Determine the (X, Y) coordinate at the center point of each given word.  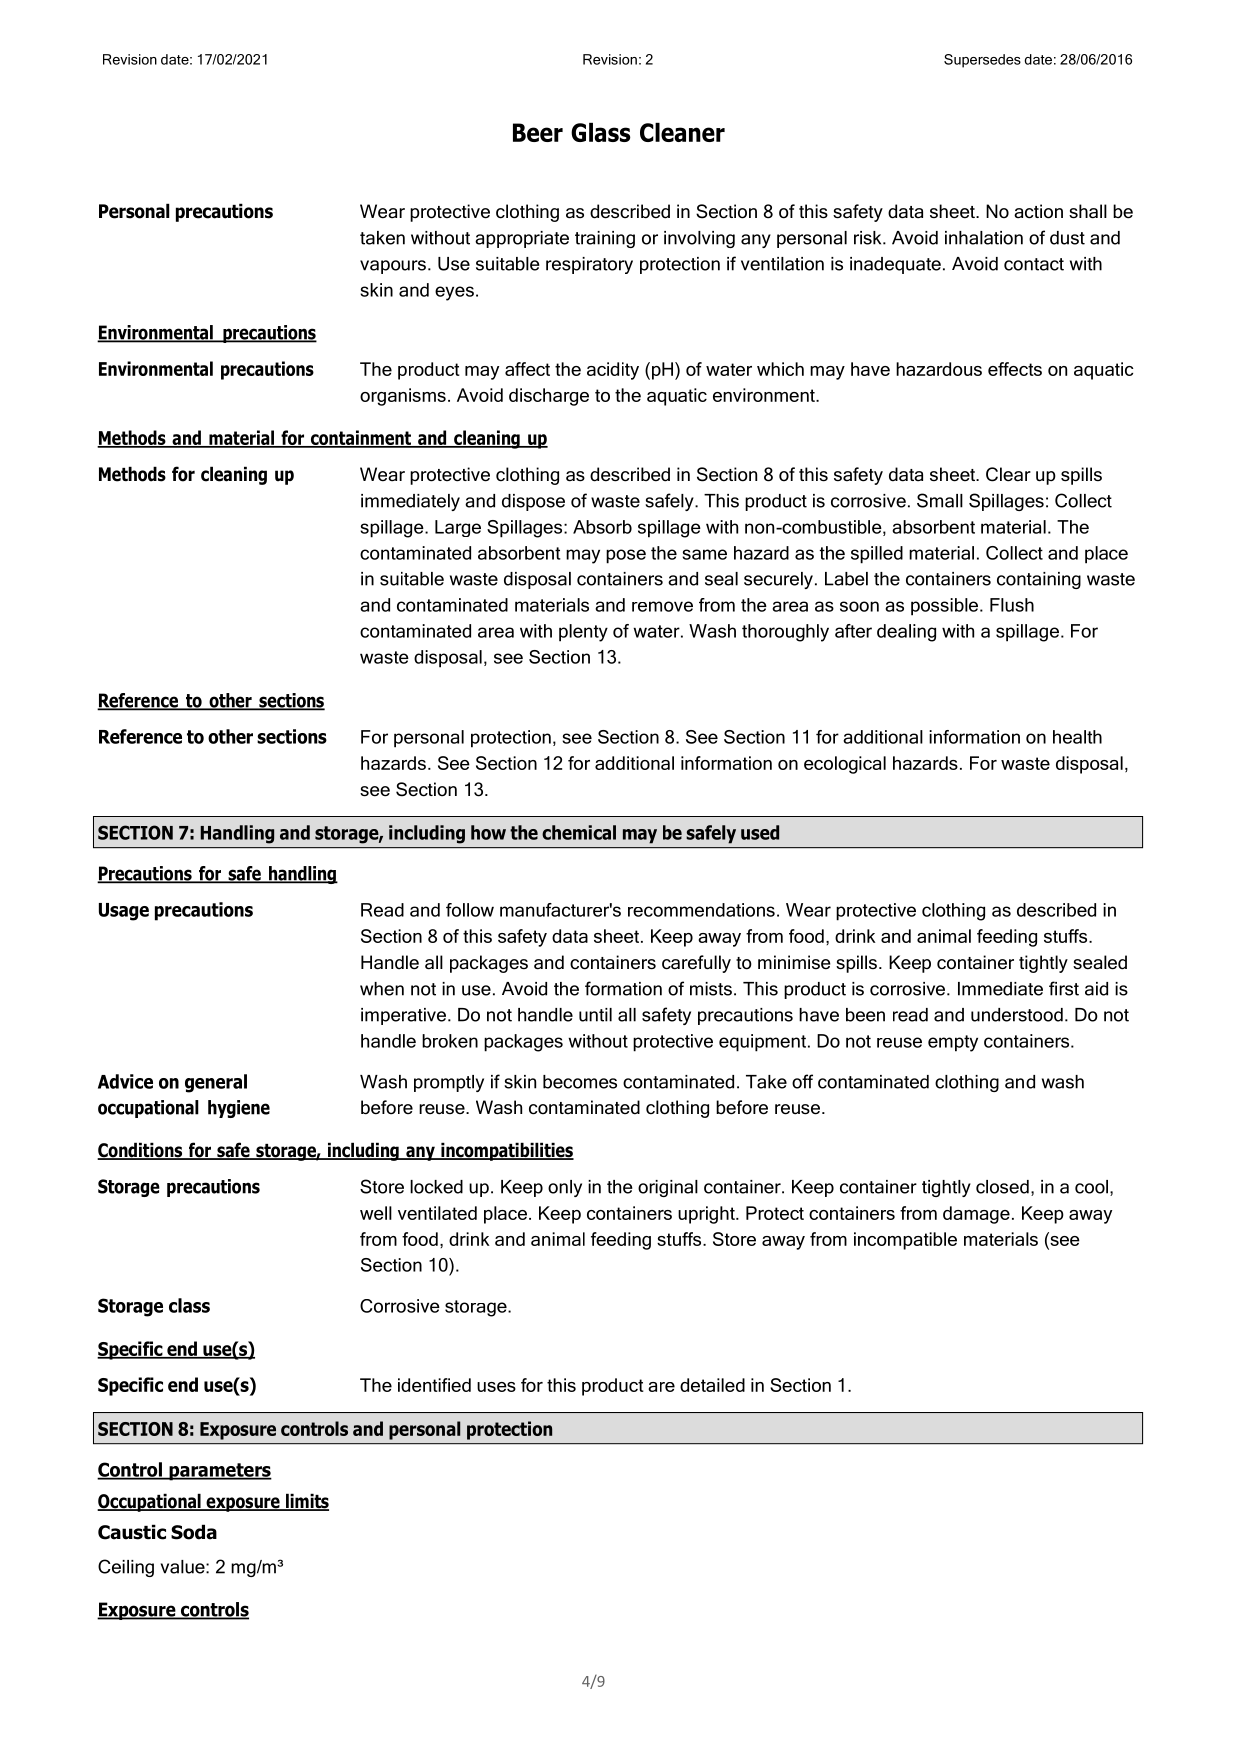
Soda (194, 1532)
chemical (579, 832)
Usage (124, 912)
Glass (600, 132)
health (1077, 737)
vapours (393, 267)
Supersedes (982, 61)
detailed (712, 1385)
